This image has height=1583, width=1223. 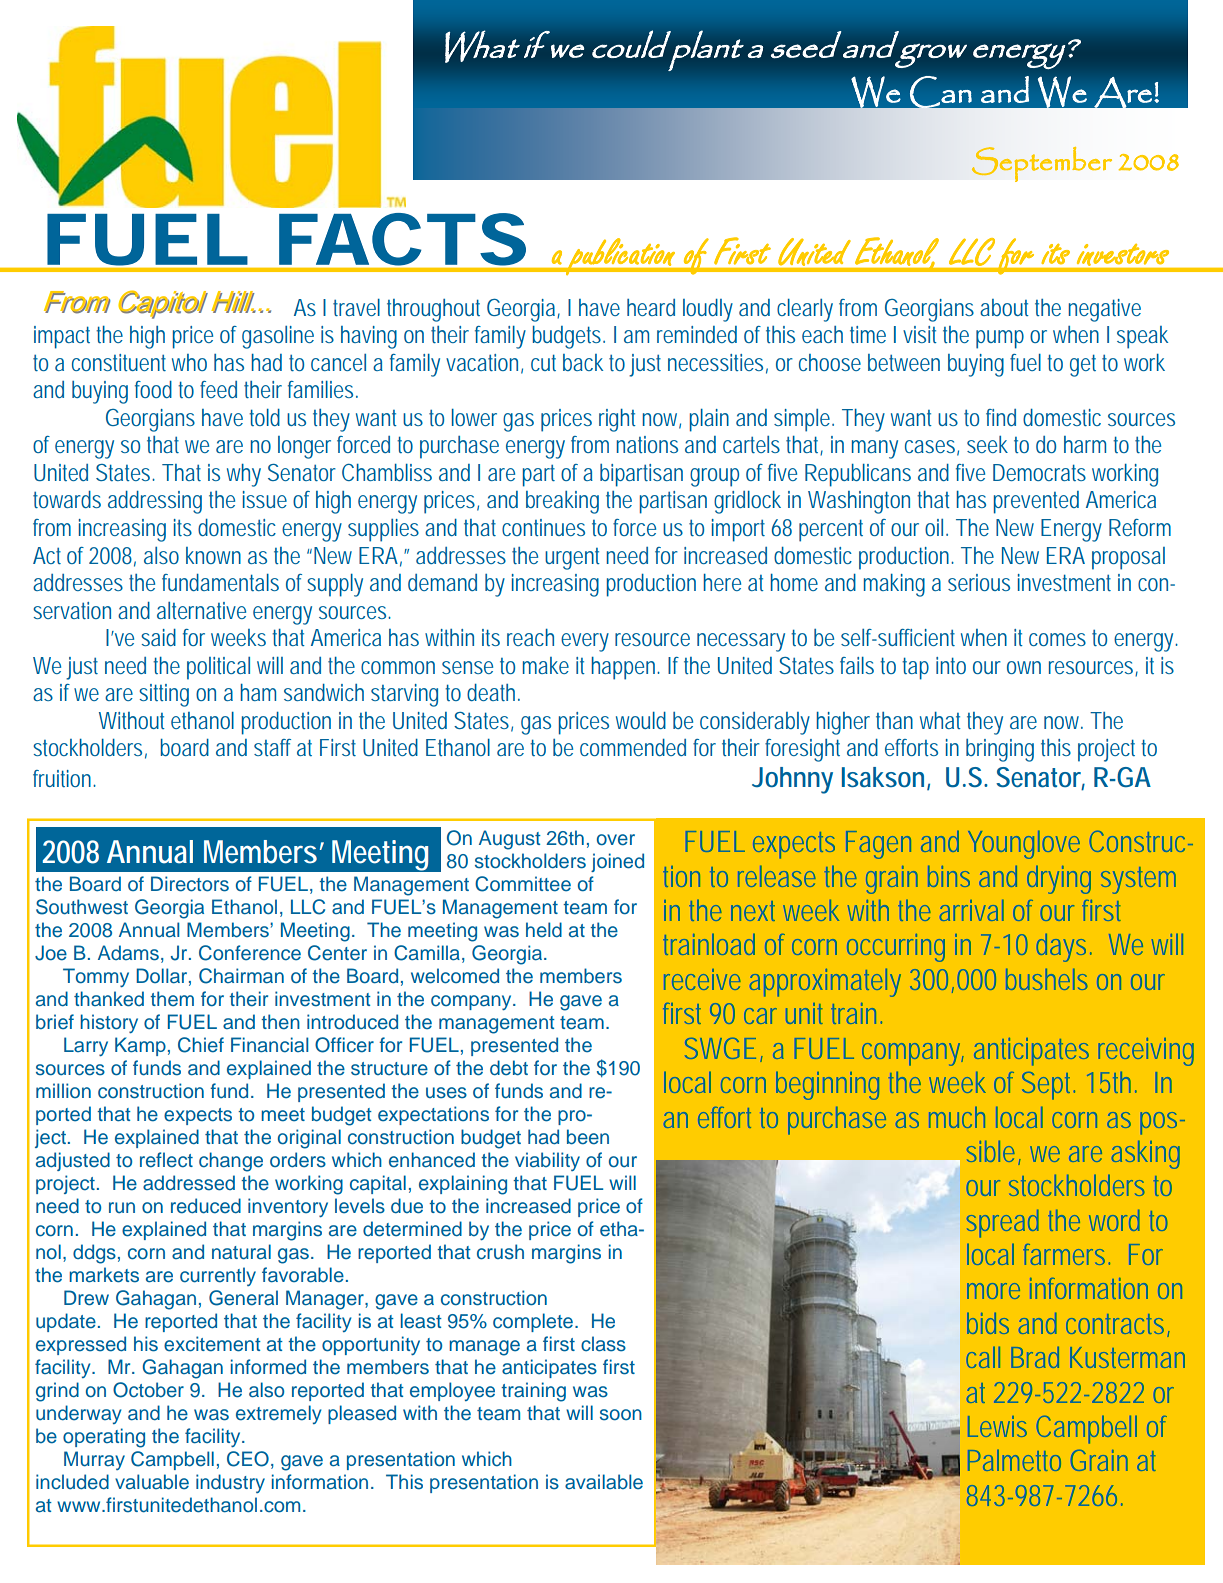 What do you see at coordinates (583, 362) in the image?
I see `back` at bounding box center [583, 362].
